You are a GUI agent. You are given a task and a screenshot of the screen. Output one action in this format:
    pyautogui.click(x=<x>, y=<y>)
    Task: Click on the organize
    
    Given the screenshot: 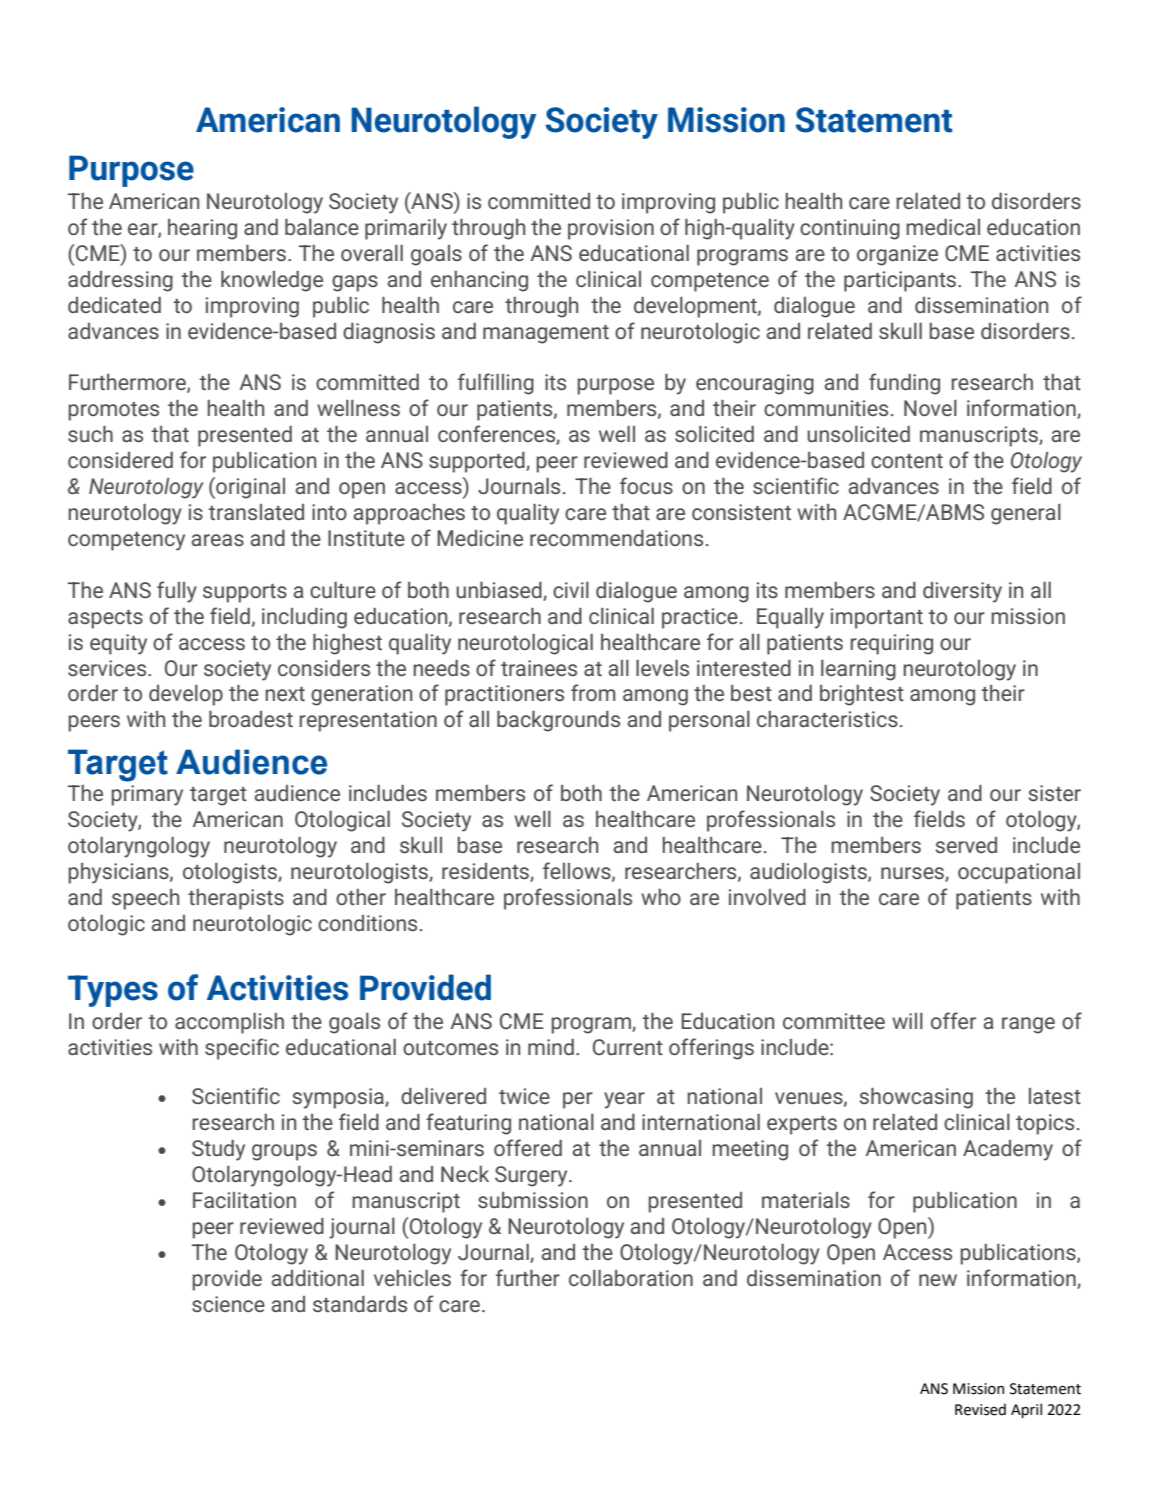 What is the action you would take?
    pyautogui.click(x=897, y=255)
